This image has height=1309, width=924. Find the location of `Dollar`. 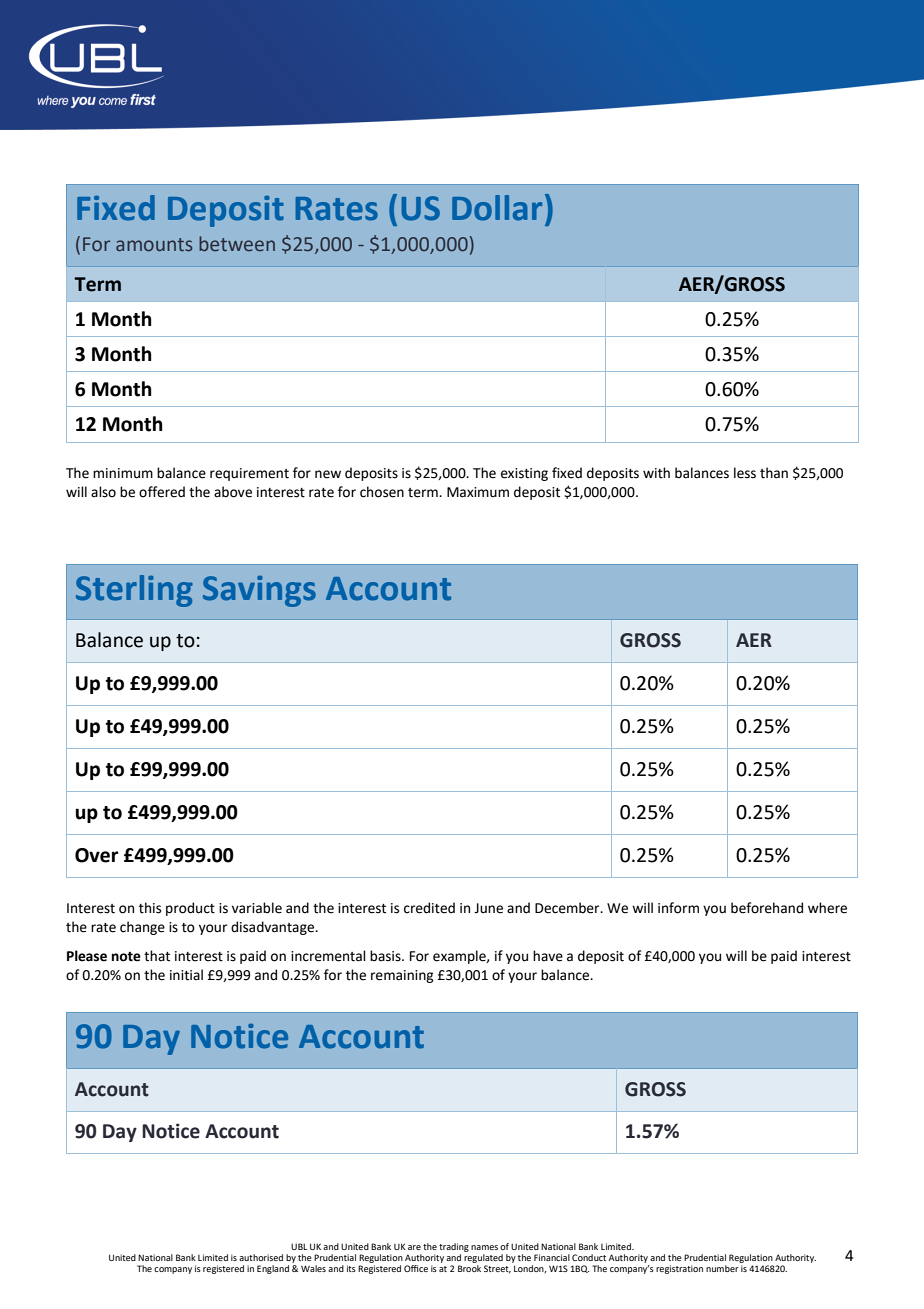

Dollar is located at coordinates (497, 208).
